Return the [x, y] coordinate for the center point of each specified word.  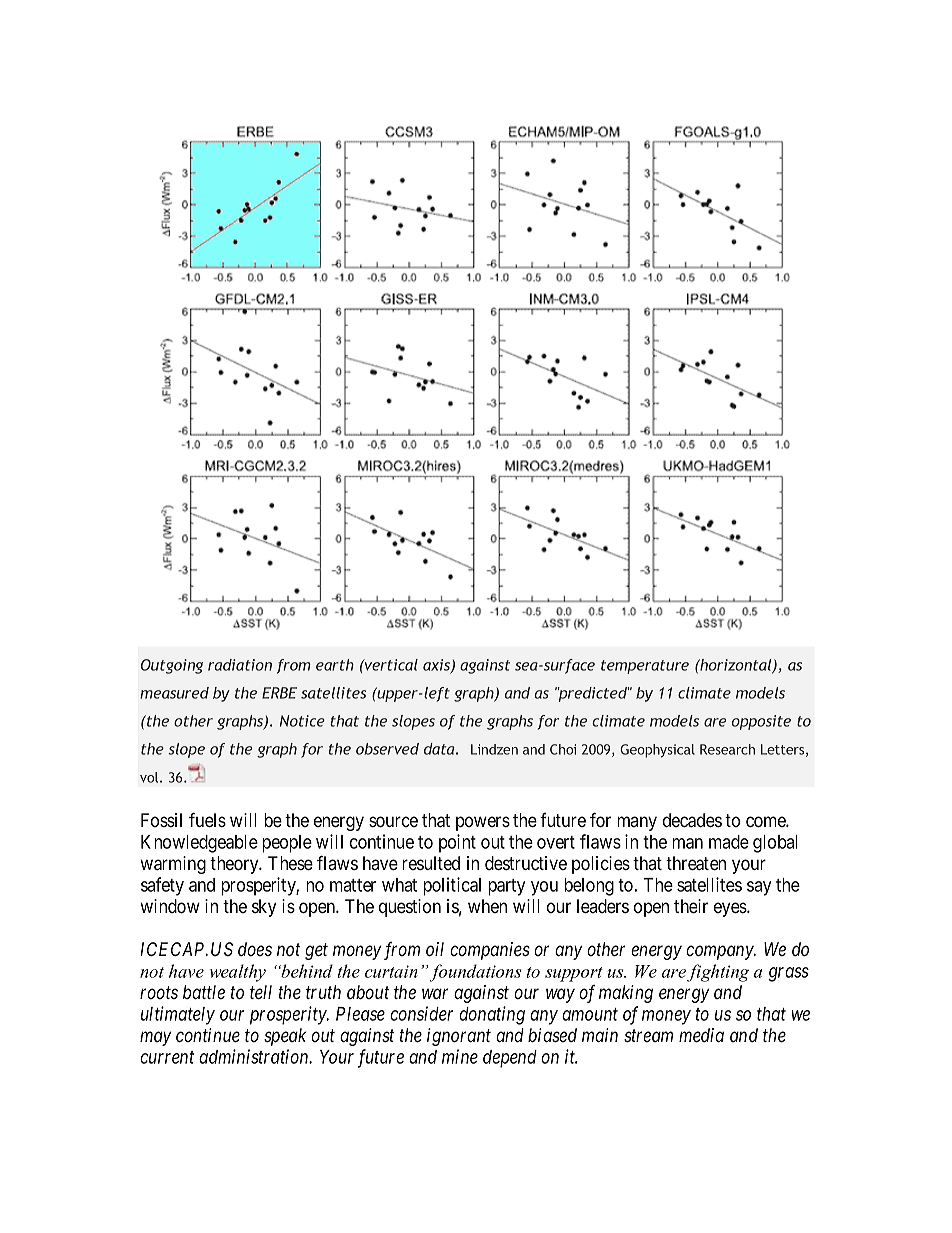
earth [335, 665]
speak [285, 1037]
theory [235, 865]
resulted [431, 863]
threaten [696, 863]
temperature [645, 667]
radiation [240, 665]
